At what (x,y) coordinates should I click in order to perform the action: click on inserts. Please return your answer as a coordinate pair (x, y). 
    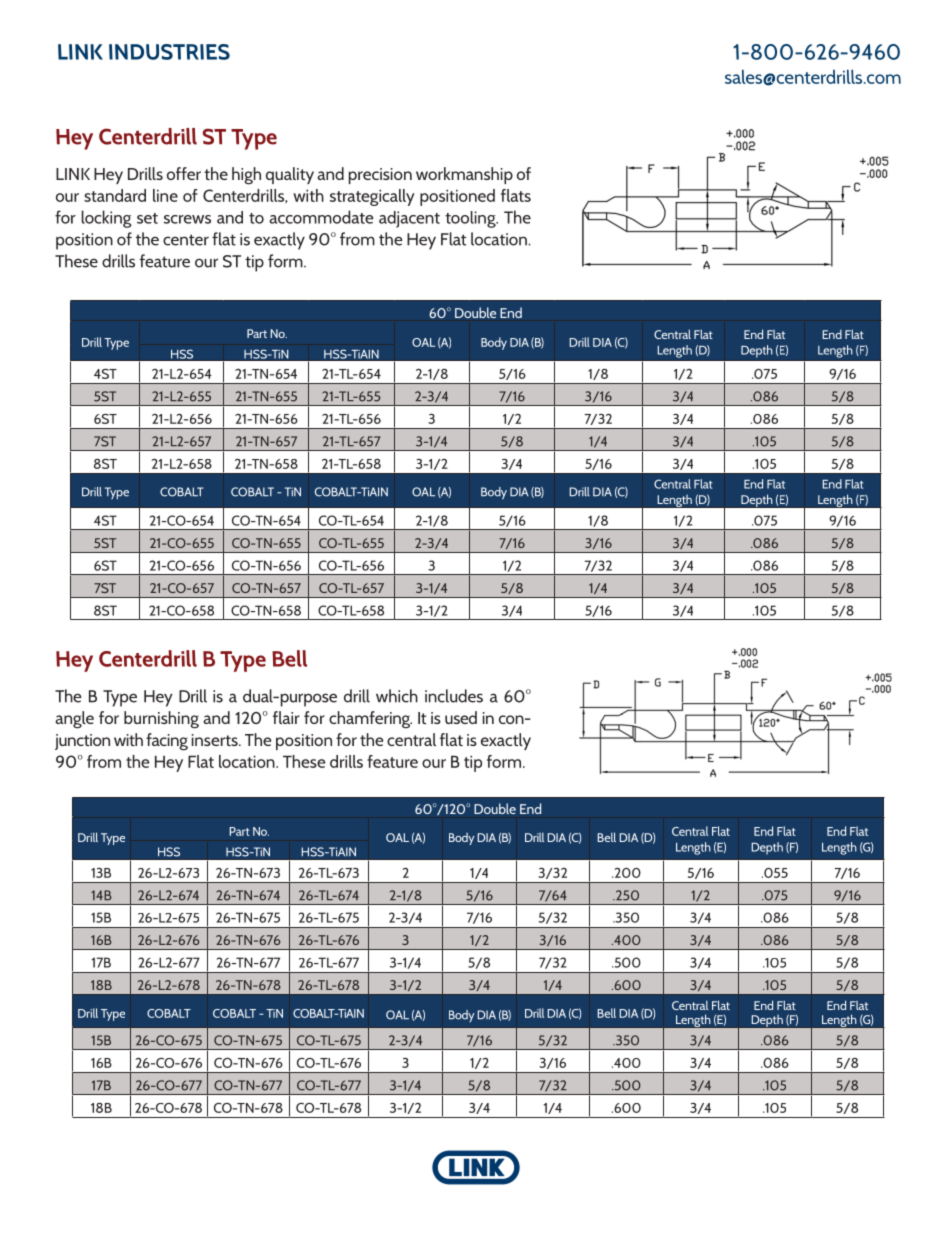
    Looking at the image, I should click on (216, 740).
